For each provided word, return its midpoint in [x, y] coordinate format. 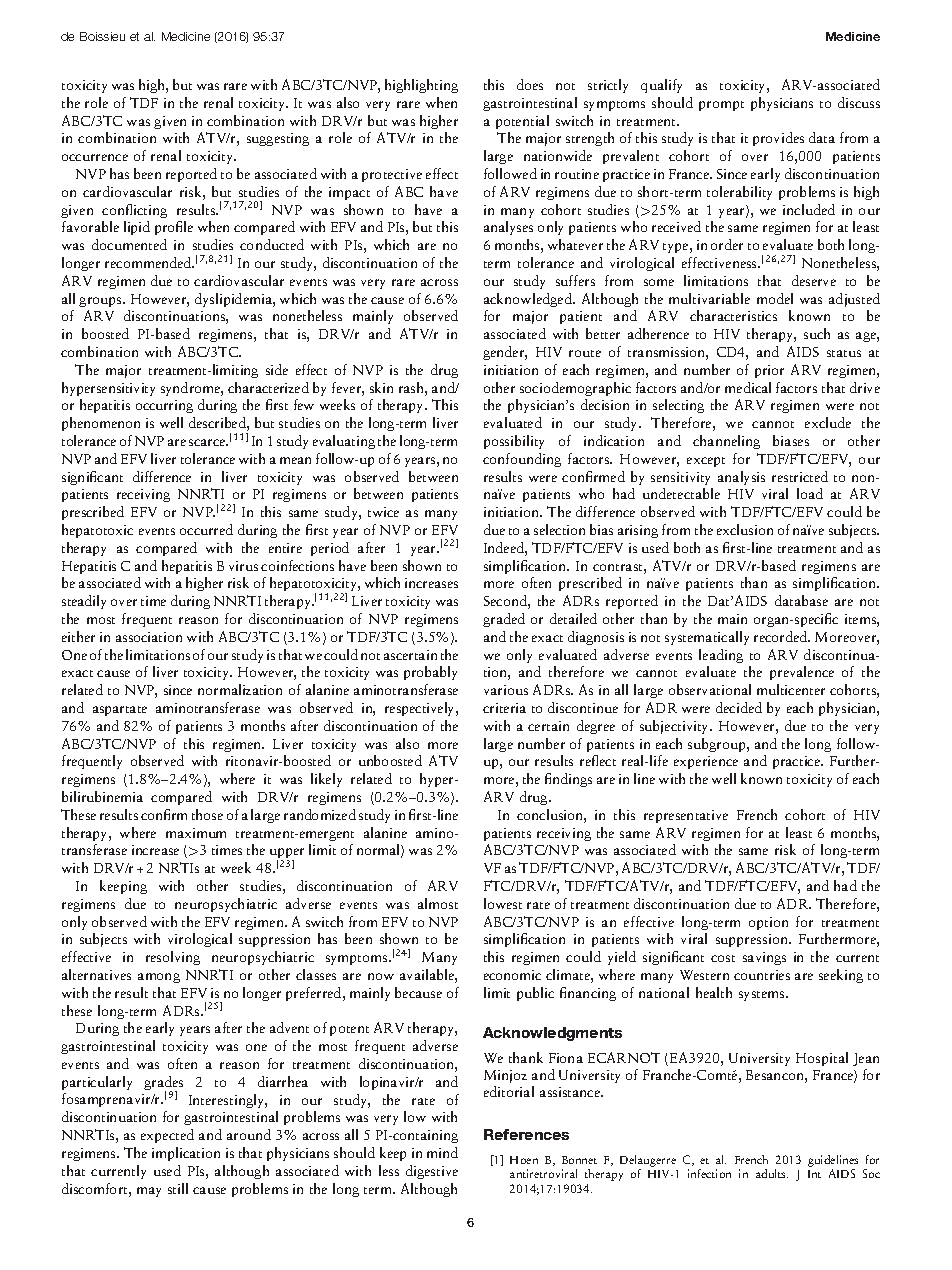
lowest [503, 903]
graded [504, 620]
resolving [173, 958]
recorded [782, 636]
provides [778, 139]
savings [764, 958]
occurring [164, 406]
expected [167, 1136]
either [78, 636]
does [530, 84]
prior [769, 371]
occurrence [95, 157]
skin [381, 387]
